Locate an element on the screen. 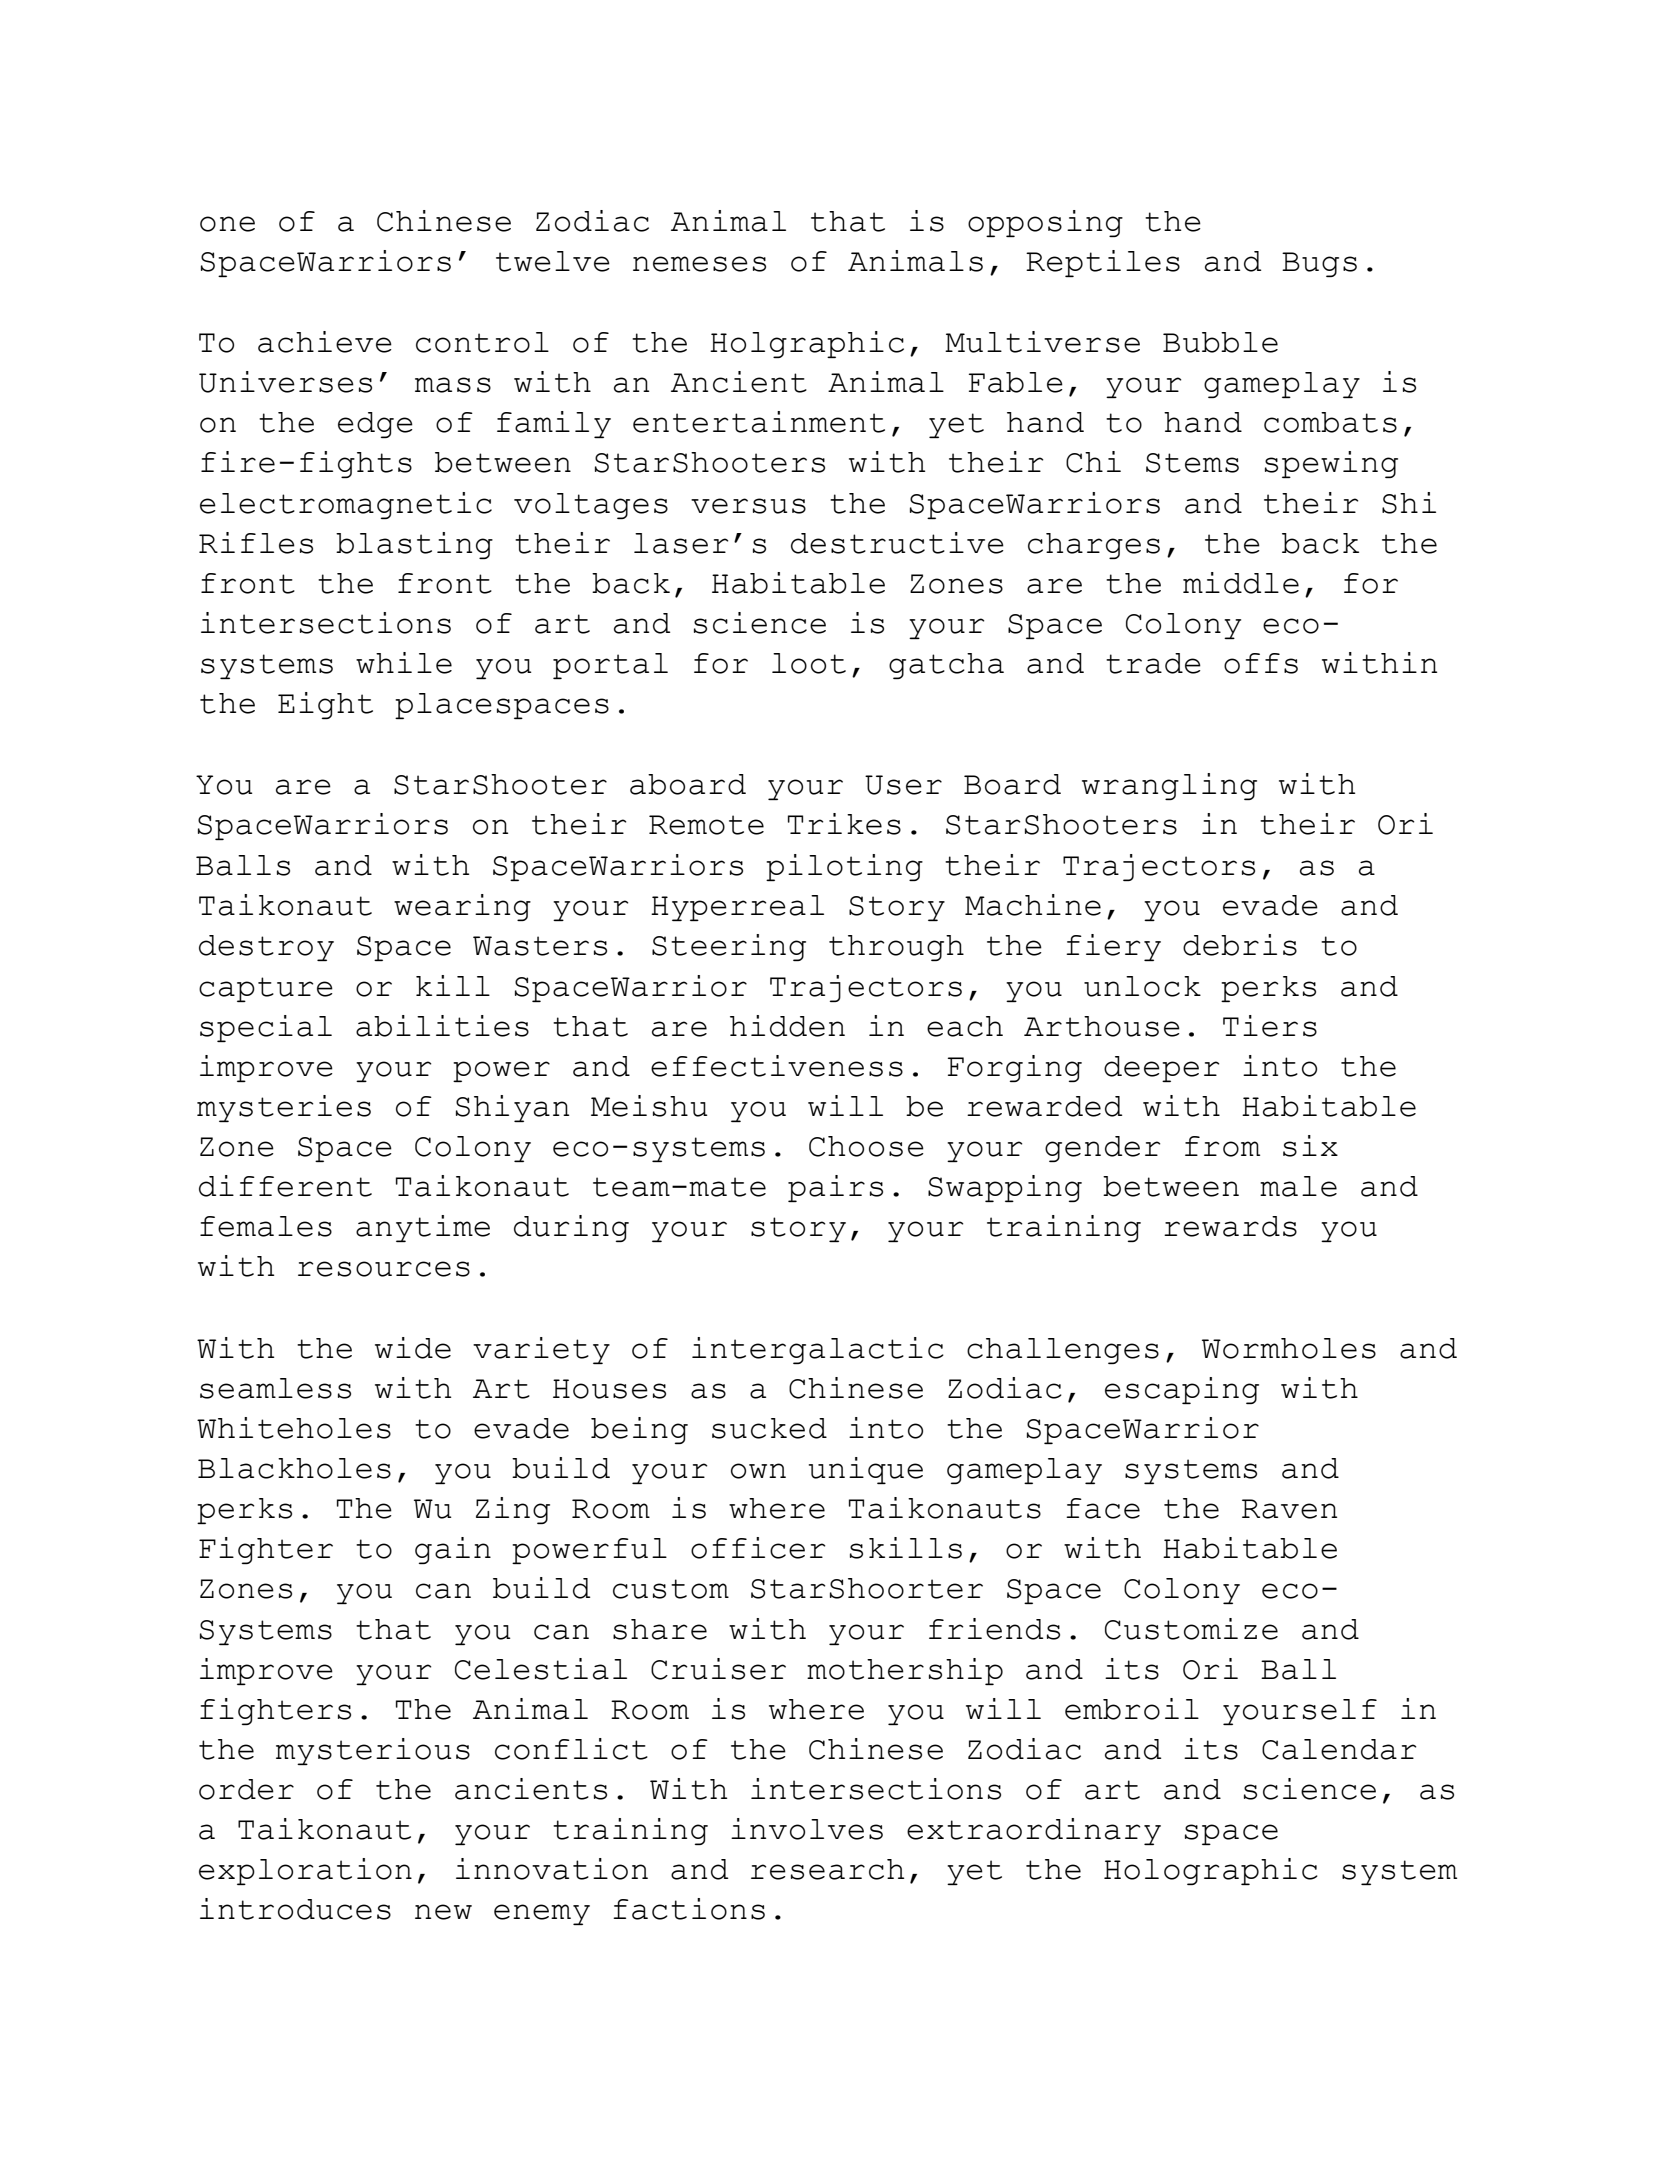 This screenshot has width=1674, height=2166. Eight is located at coordinates (325, 705).
